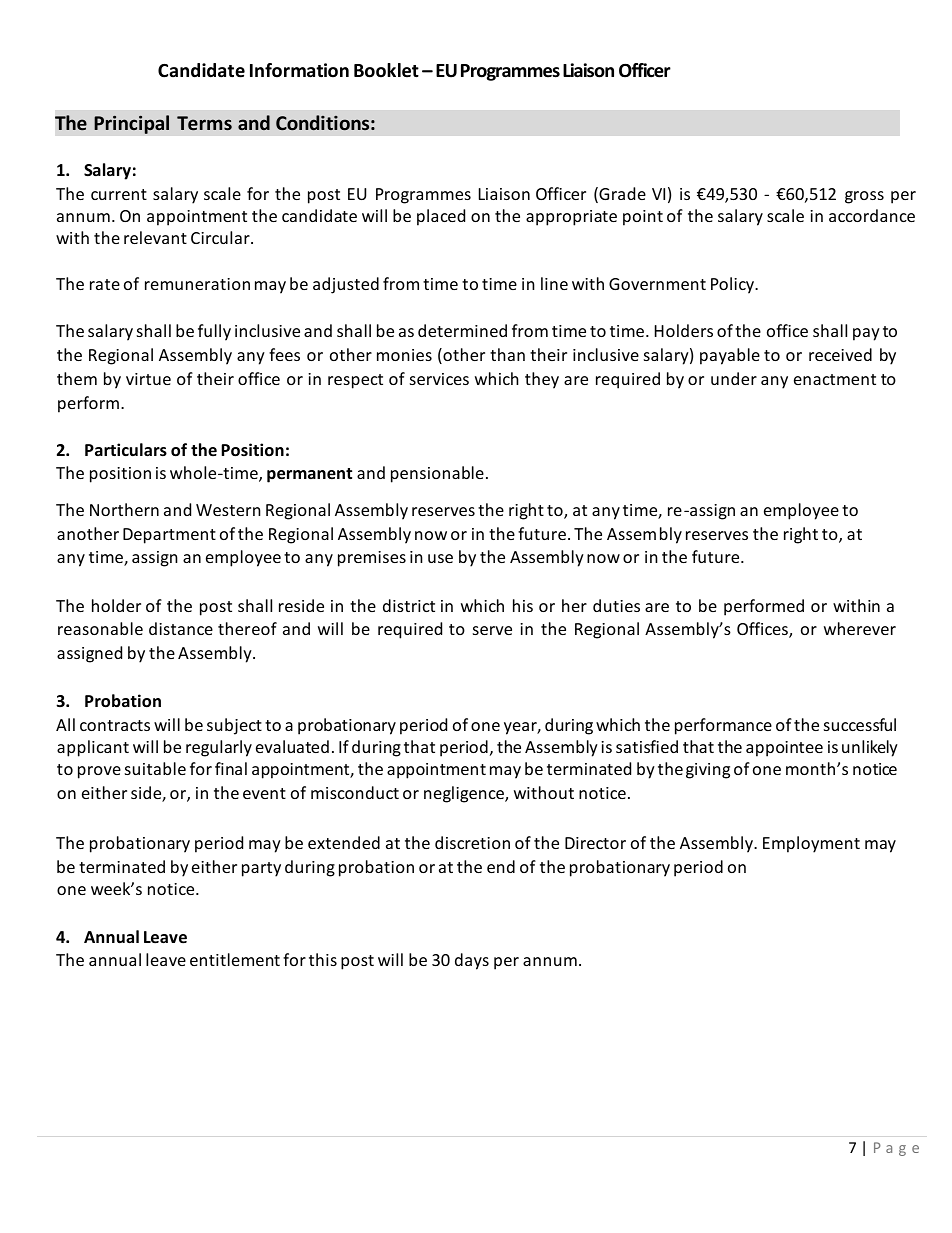  What do you see at coordinates (864, 197) in the screenshot?
I see `gross` at bounding box center [864, 197].
